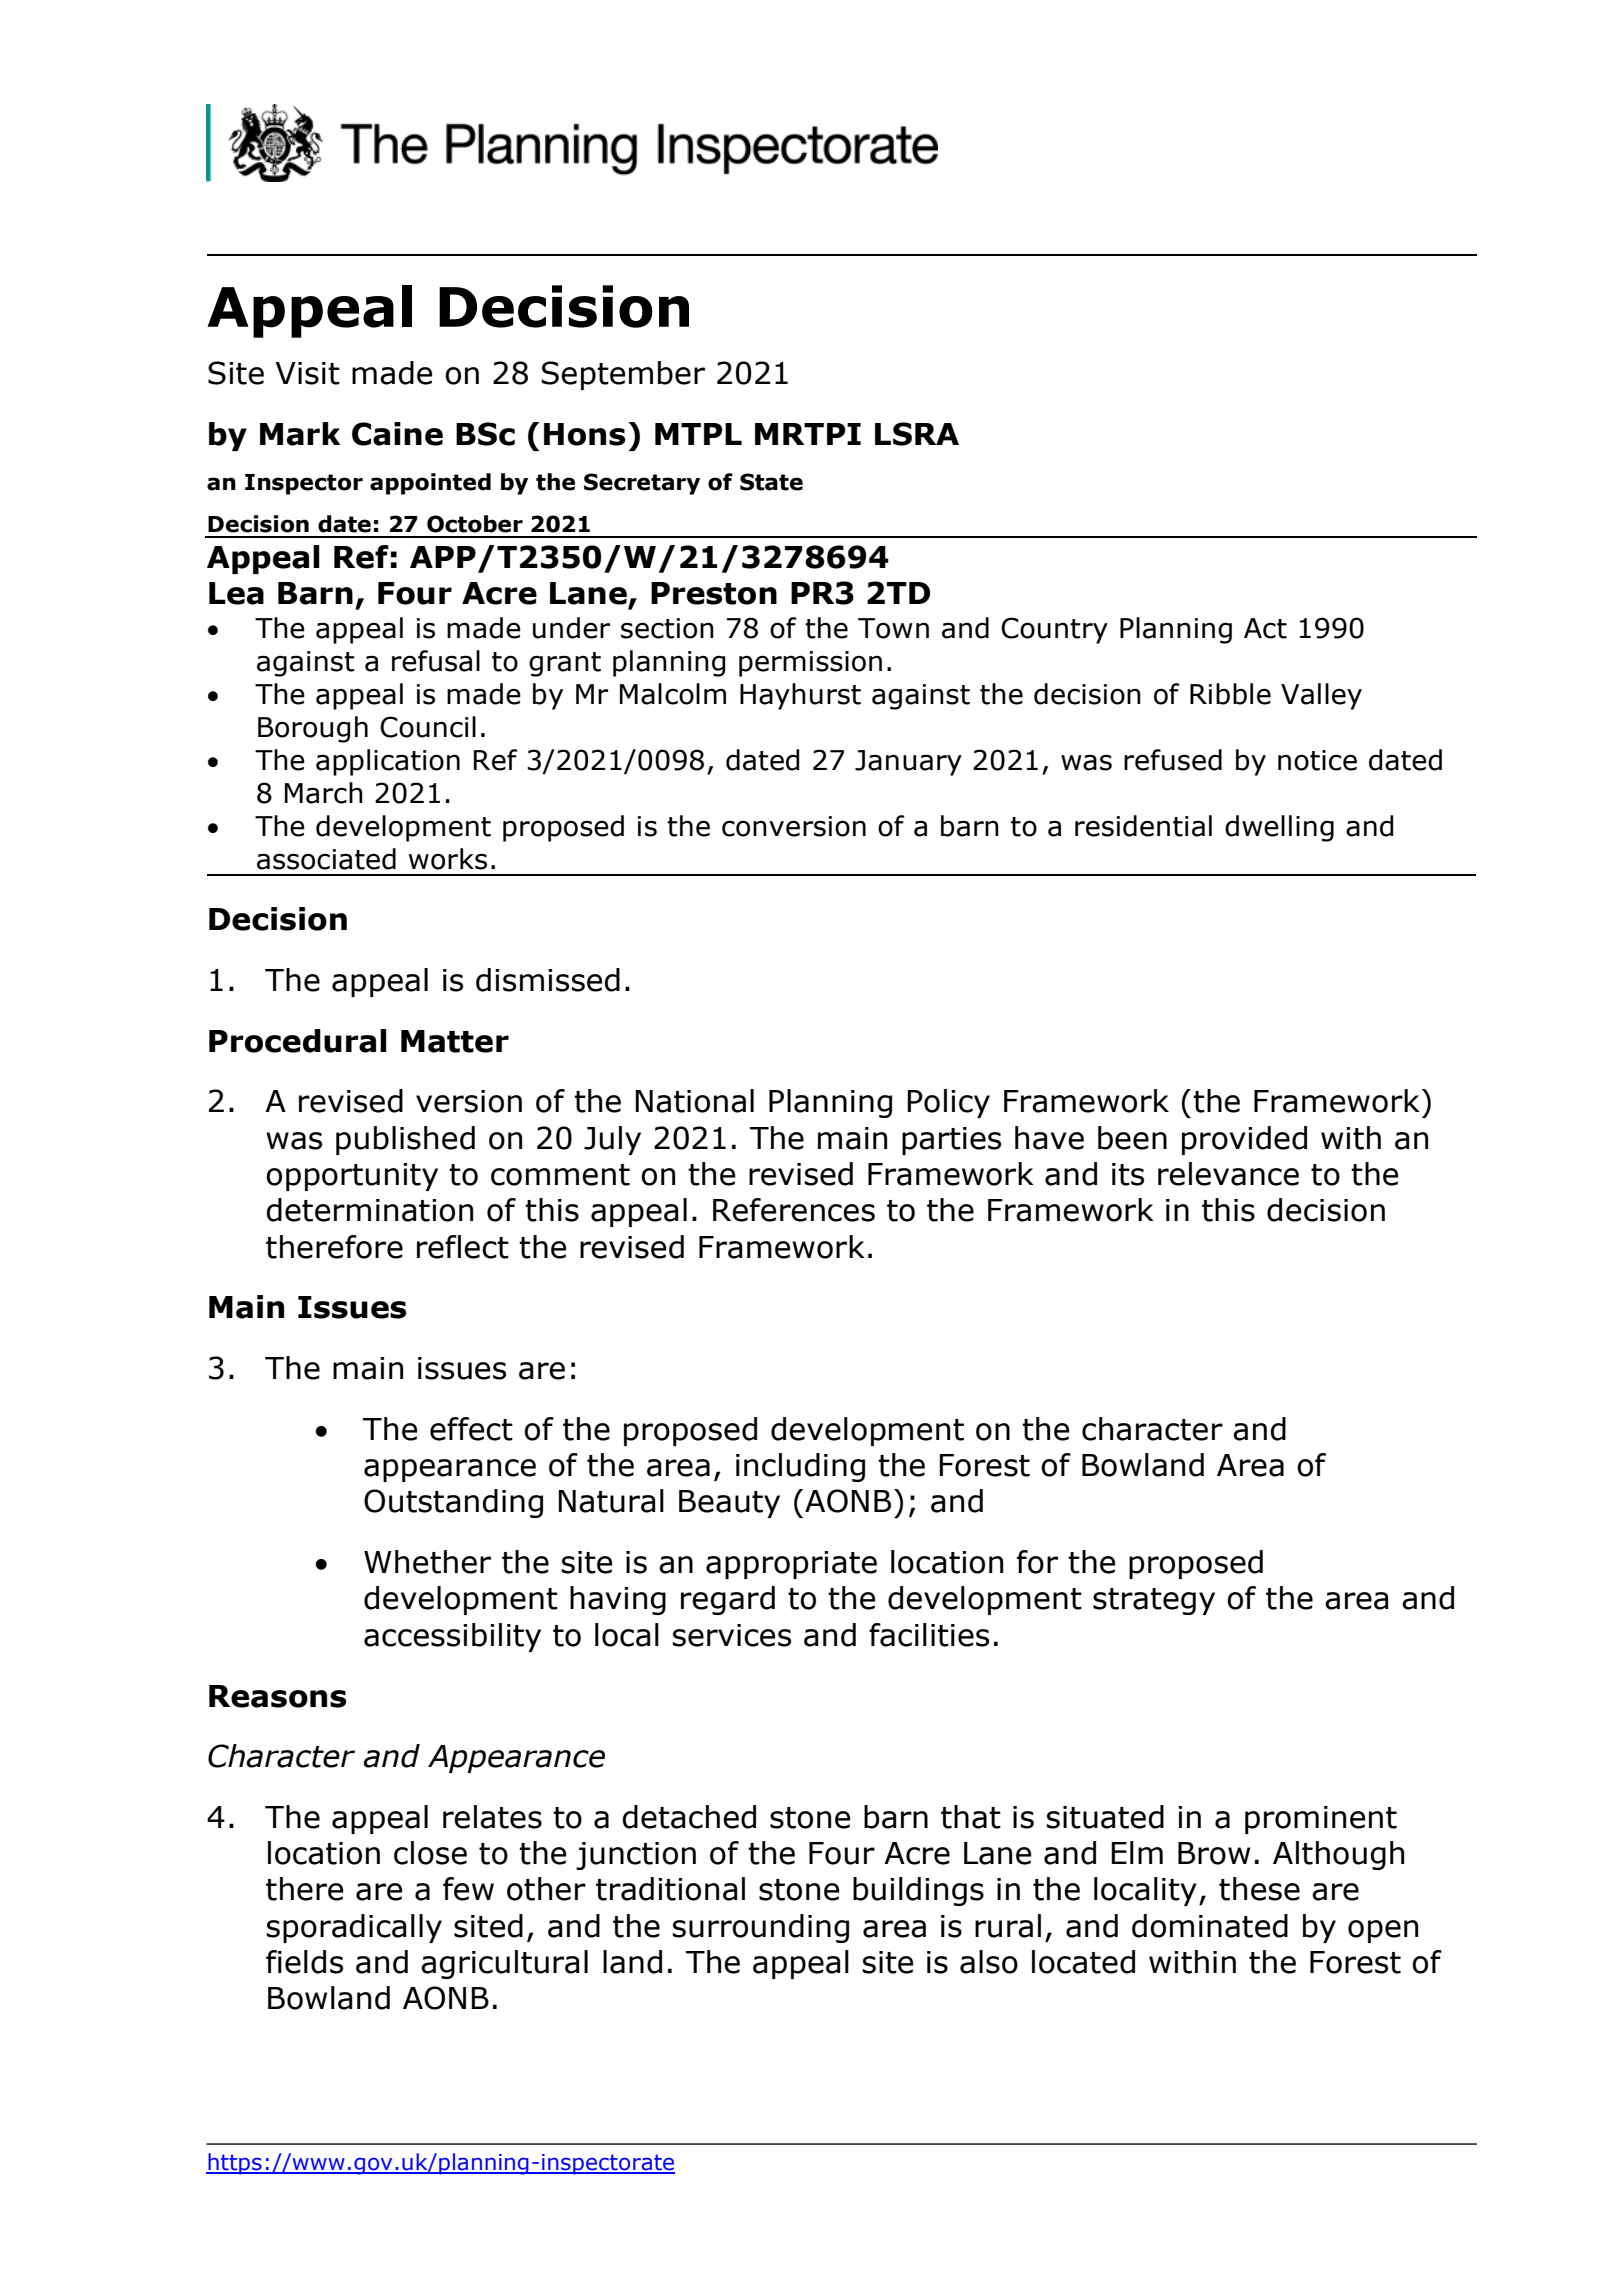 This page has height=2285, width=1616. I want to click on References, so click(794, 1210).
